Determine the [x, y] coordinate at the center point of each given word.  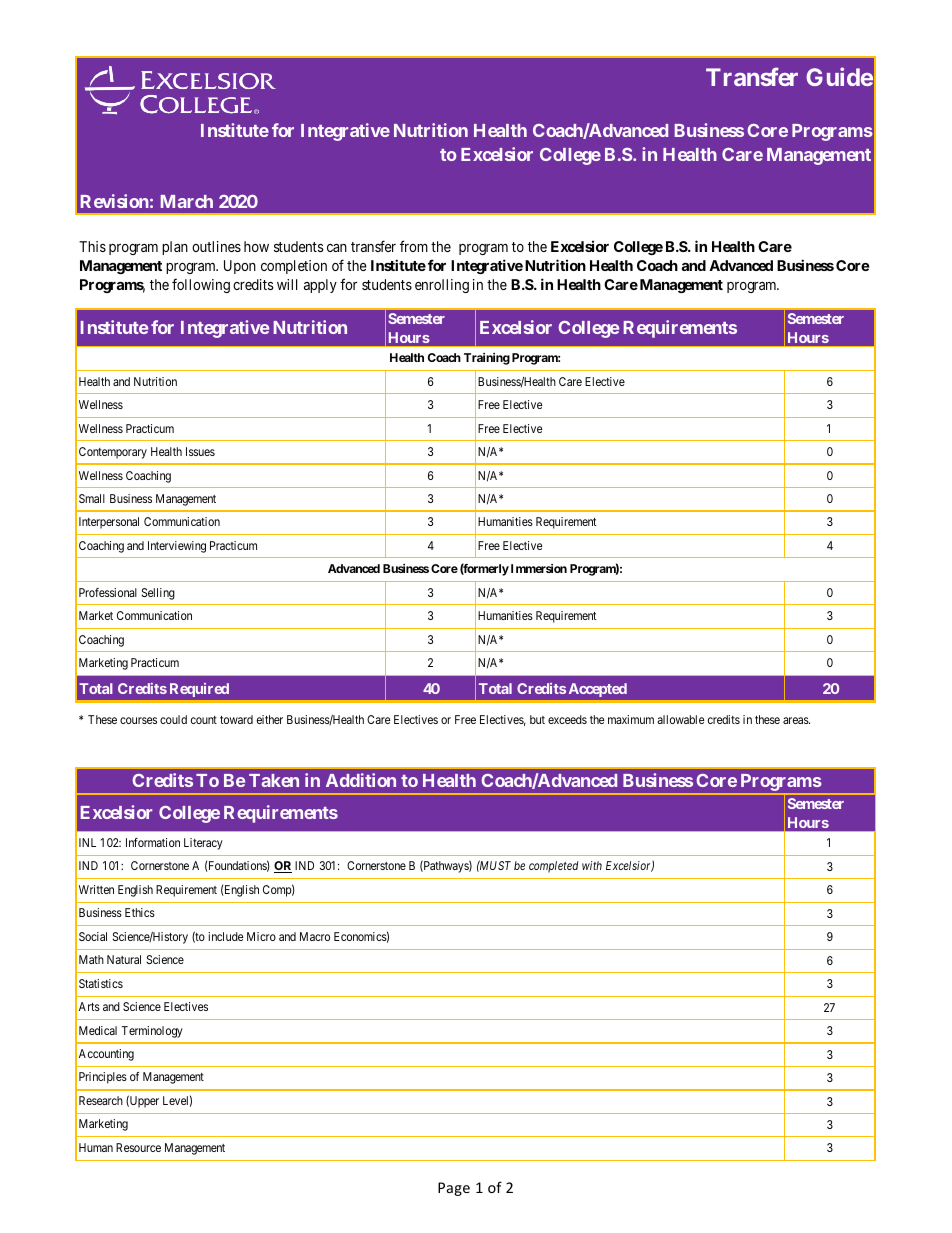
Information [153, 842]
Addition [361, 780]
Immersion [539, 568]
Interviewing [177, 547]
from [414, 246]
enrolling [442, 286]
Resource [138, 1147]
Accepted [598, 690]
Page [454, 1189]
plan [175, 248]
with [592, 865]
